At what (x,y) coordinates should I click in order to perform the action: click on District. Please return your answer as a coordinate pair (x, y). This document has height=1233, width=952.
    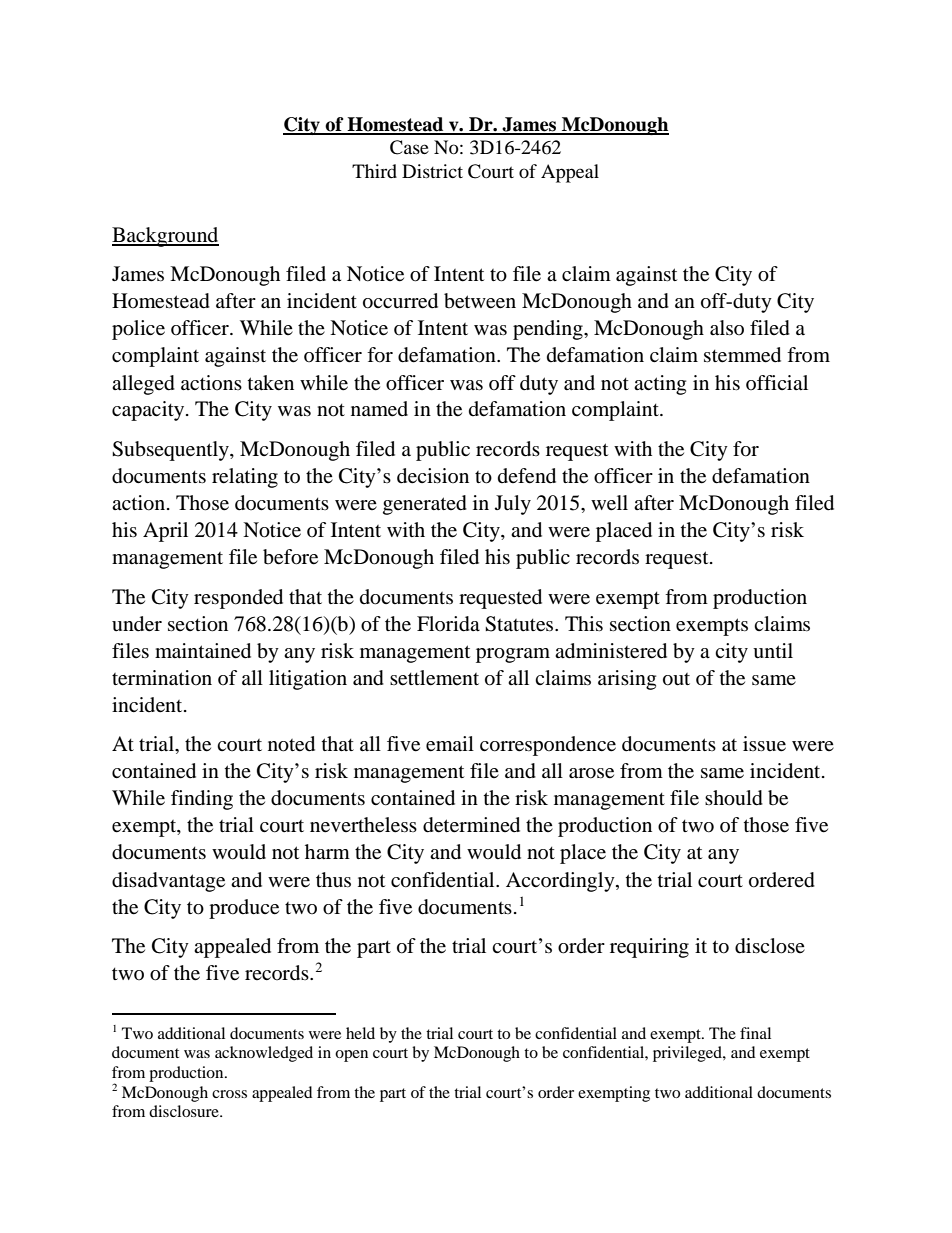
    Looking at the image, I should click on (432, 171).
